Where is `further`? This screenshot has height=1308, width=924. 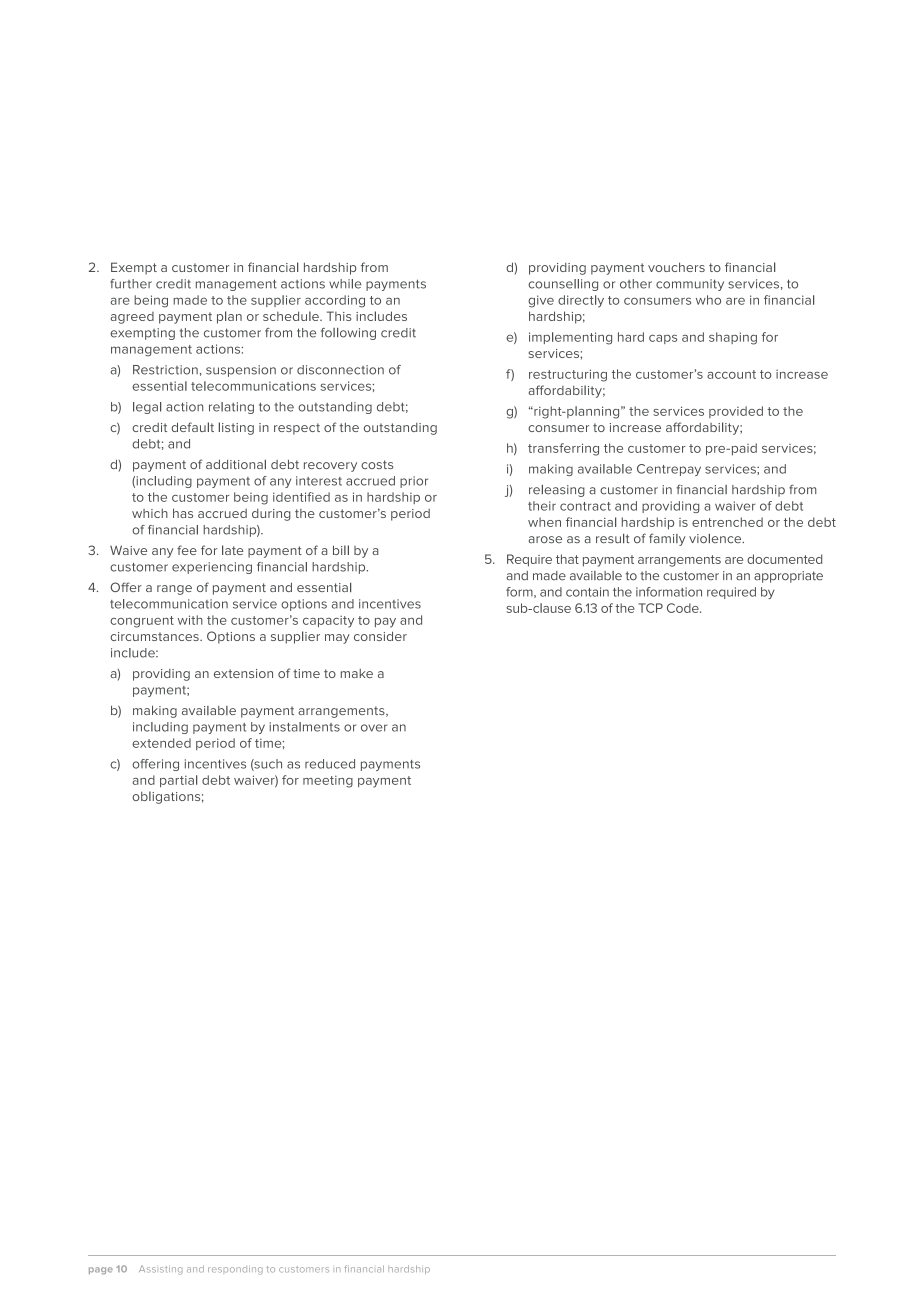 further is located at coordinates (131, 284).
